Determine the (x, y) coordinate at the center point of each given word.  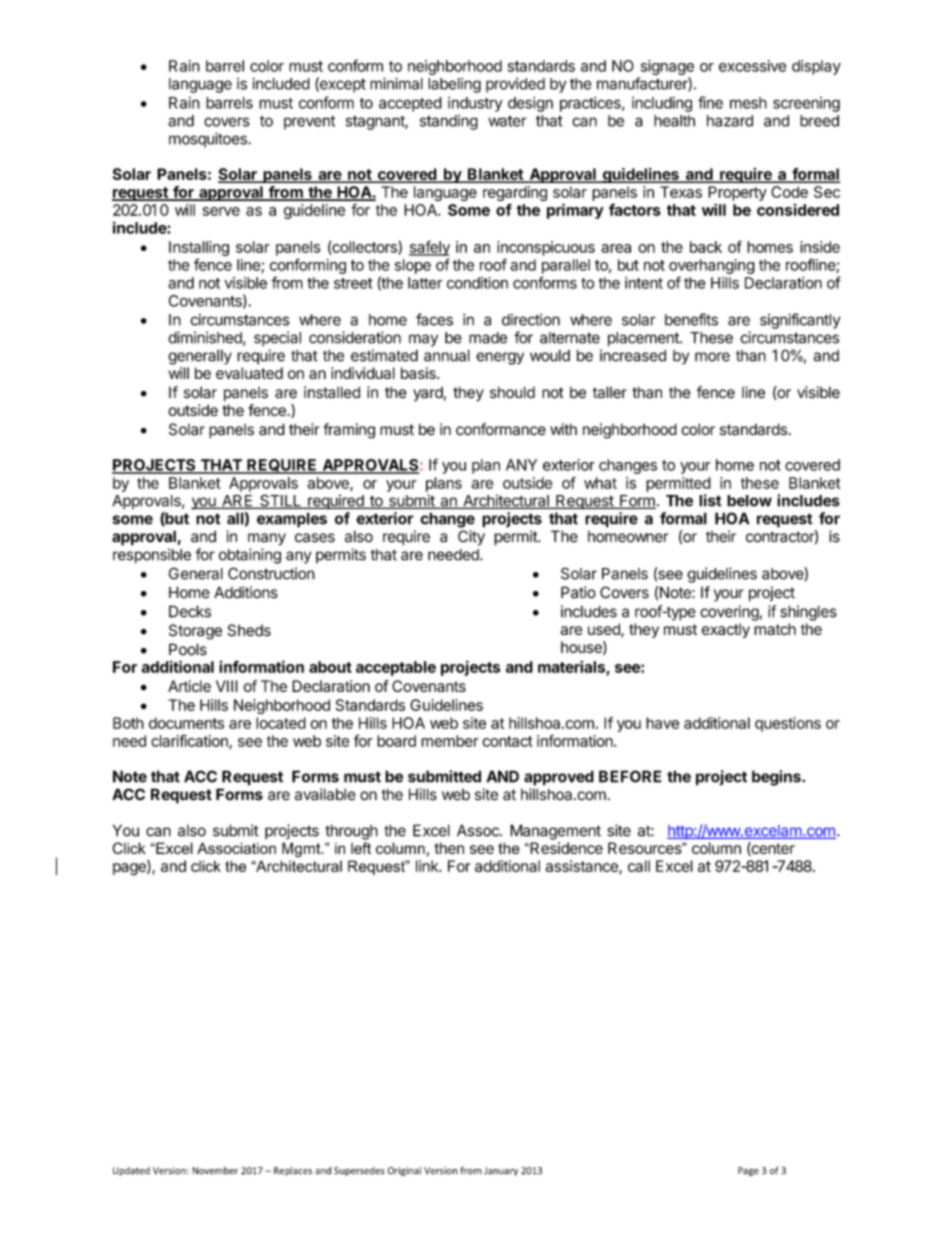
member (450, 741)
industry (475, 104)
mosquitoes (209, 140)
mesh (748, 103)
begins (777, 778)
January (501, 1171)
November (215, 1171)
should (512, 392)
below (749, 501)
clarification (190, 741)
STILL (280, 501)
